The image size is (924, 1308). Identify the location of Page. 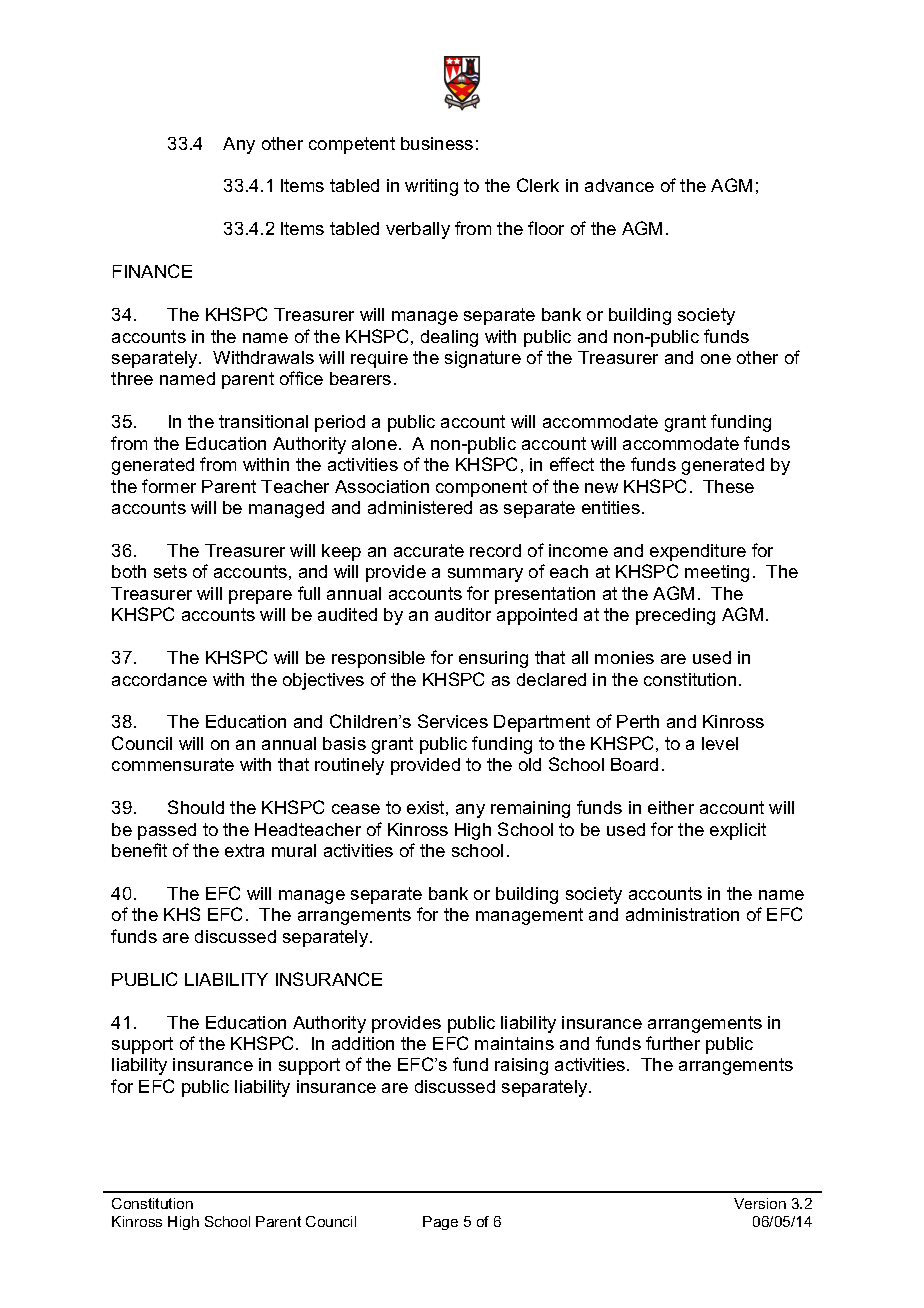
(440, 1223).
